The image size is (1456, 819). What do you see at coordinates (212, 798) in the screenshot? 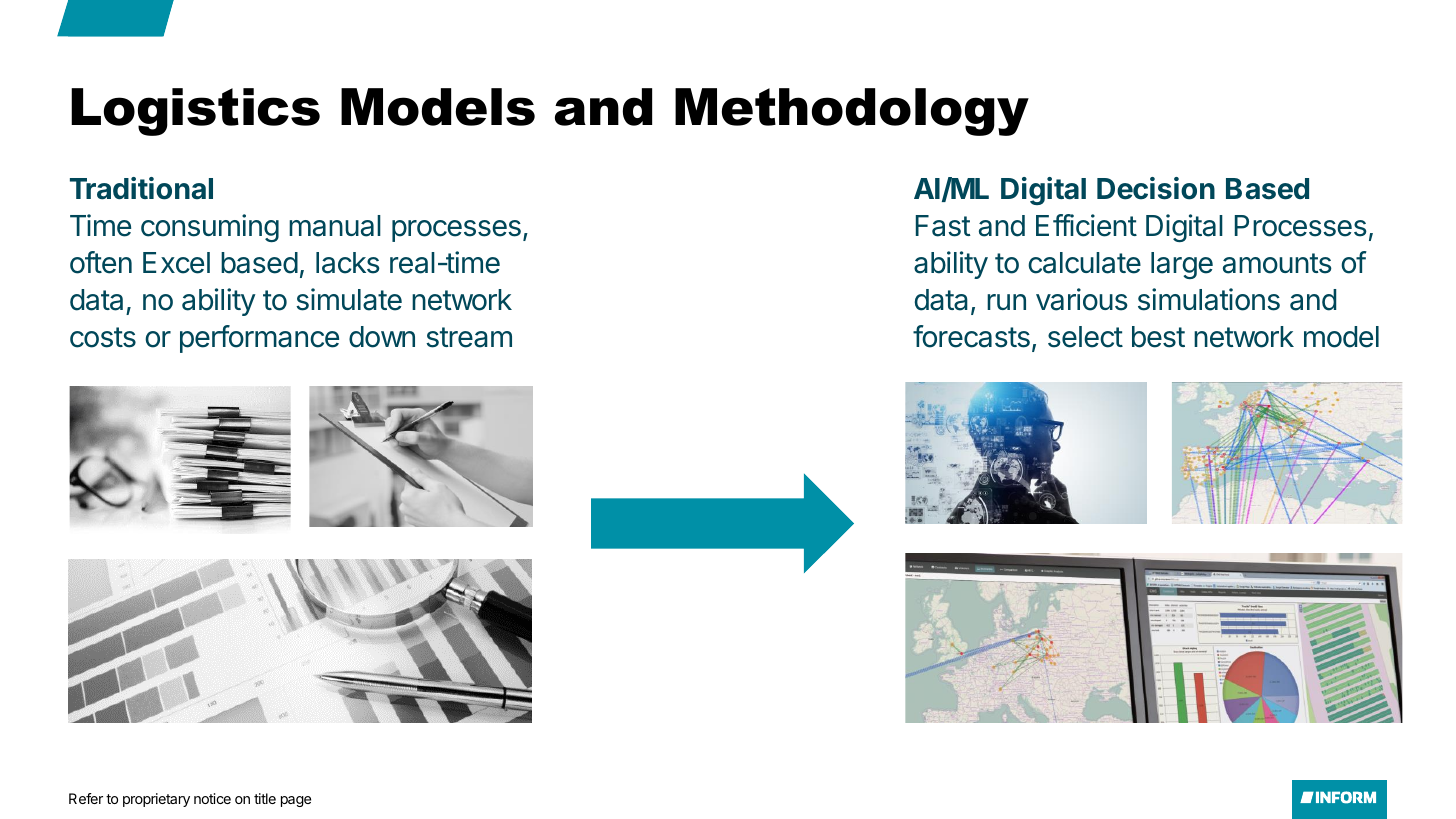
I see `notice` at bounding box center [212, 798].
